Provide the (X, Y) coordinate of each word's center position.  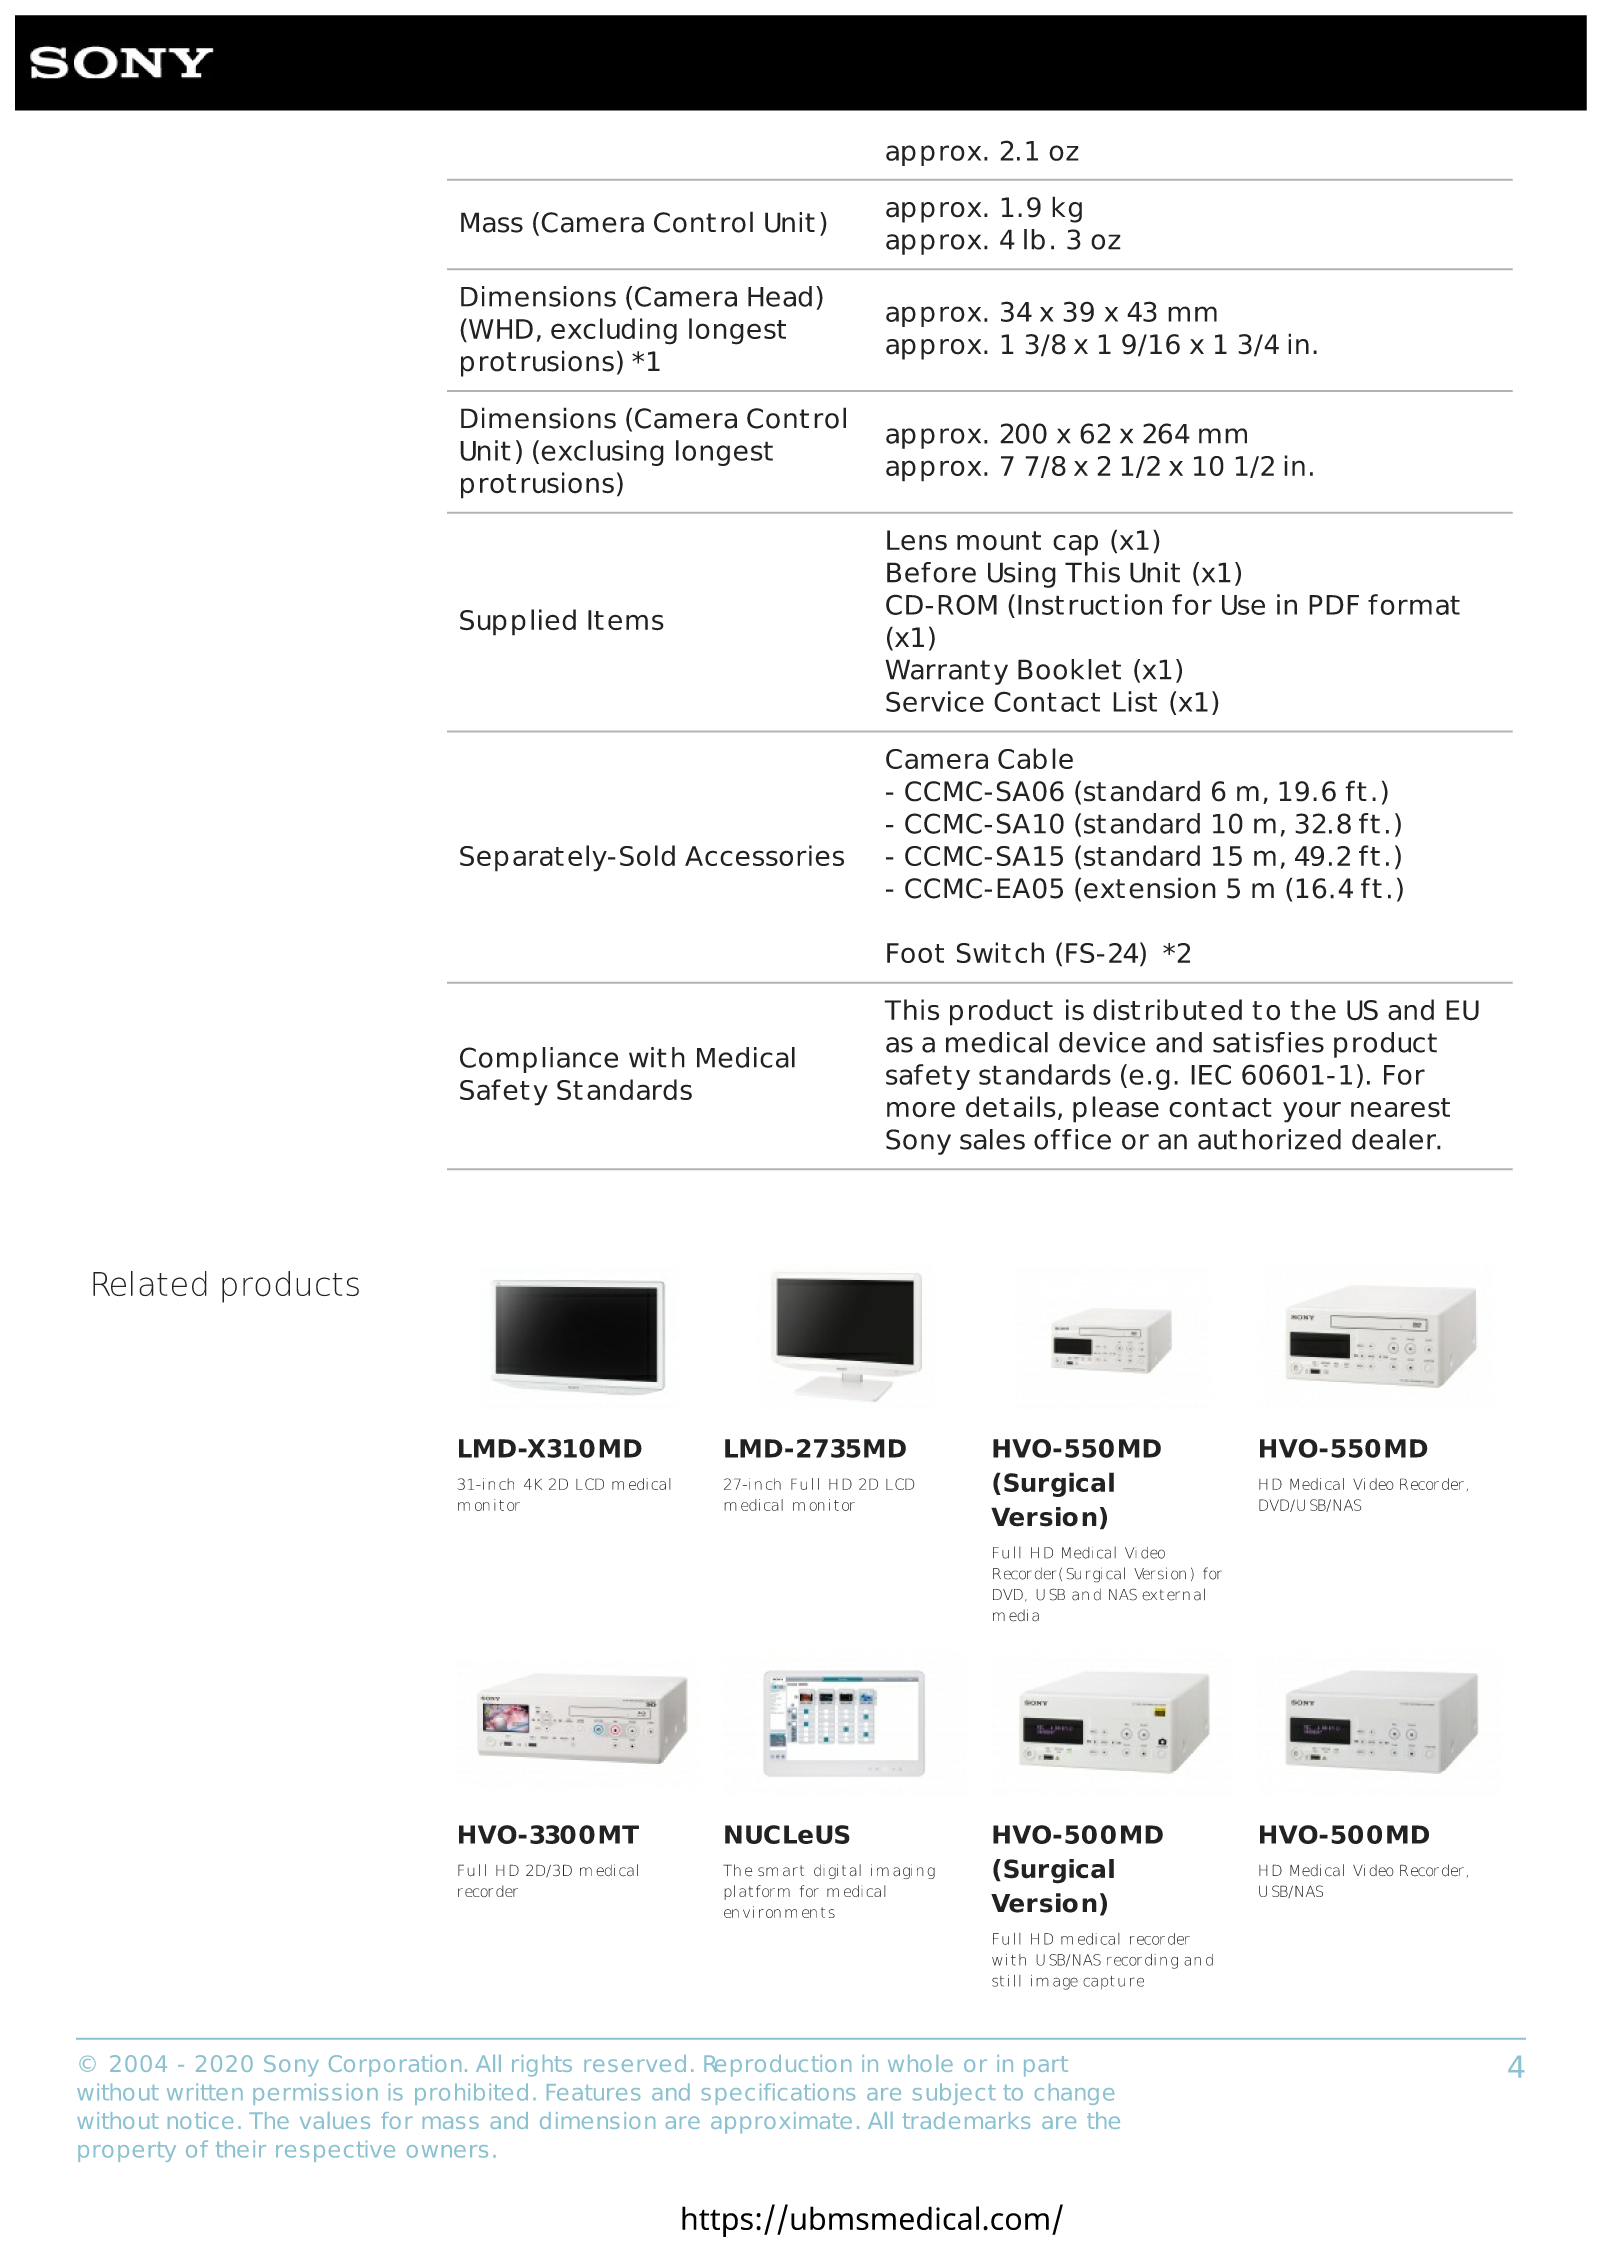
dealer (1395, 1139)
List (1135, 701)
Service (935, 701)
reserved (635, 2063)
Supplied (518, 622)
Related (150, 1283)
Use (1243, 605)
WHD (499, 328)
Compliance (539, 1060)
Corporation (395, 2066)
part (1046, 2066)
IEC (1211, 1074)
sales (992, 1139)
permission (315, 2094)
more (921, 1110)
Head (780, 296)
